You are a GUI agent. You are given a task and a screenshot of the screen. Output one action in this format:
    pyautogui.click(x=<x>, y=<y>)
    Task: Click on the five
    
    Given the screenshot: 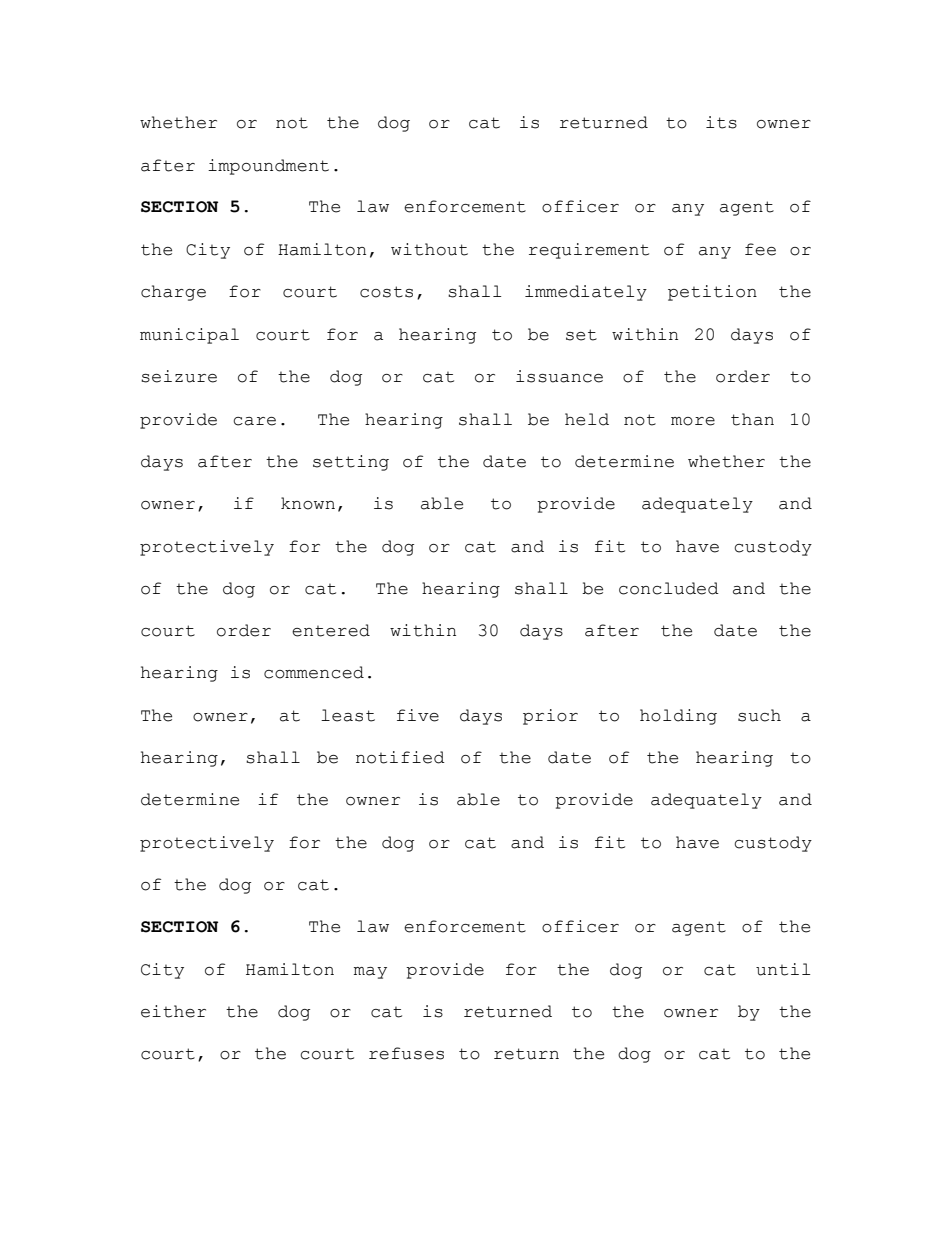 What is the action you would take?
    pyautogui.click(x=418, y=715)
